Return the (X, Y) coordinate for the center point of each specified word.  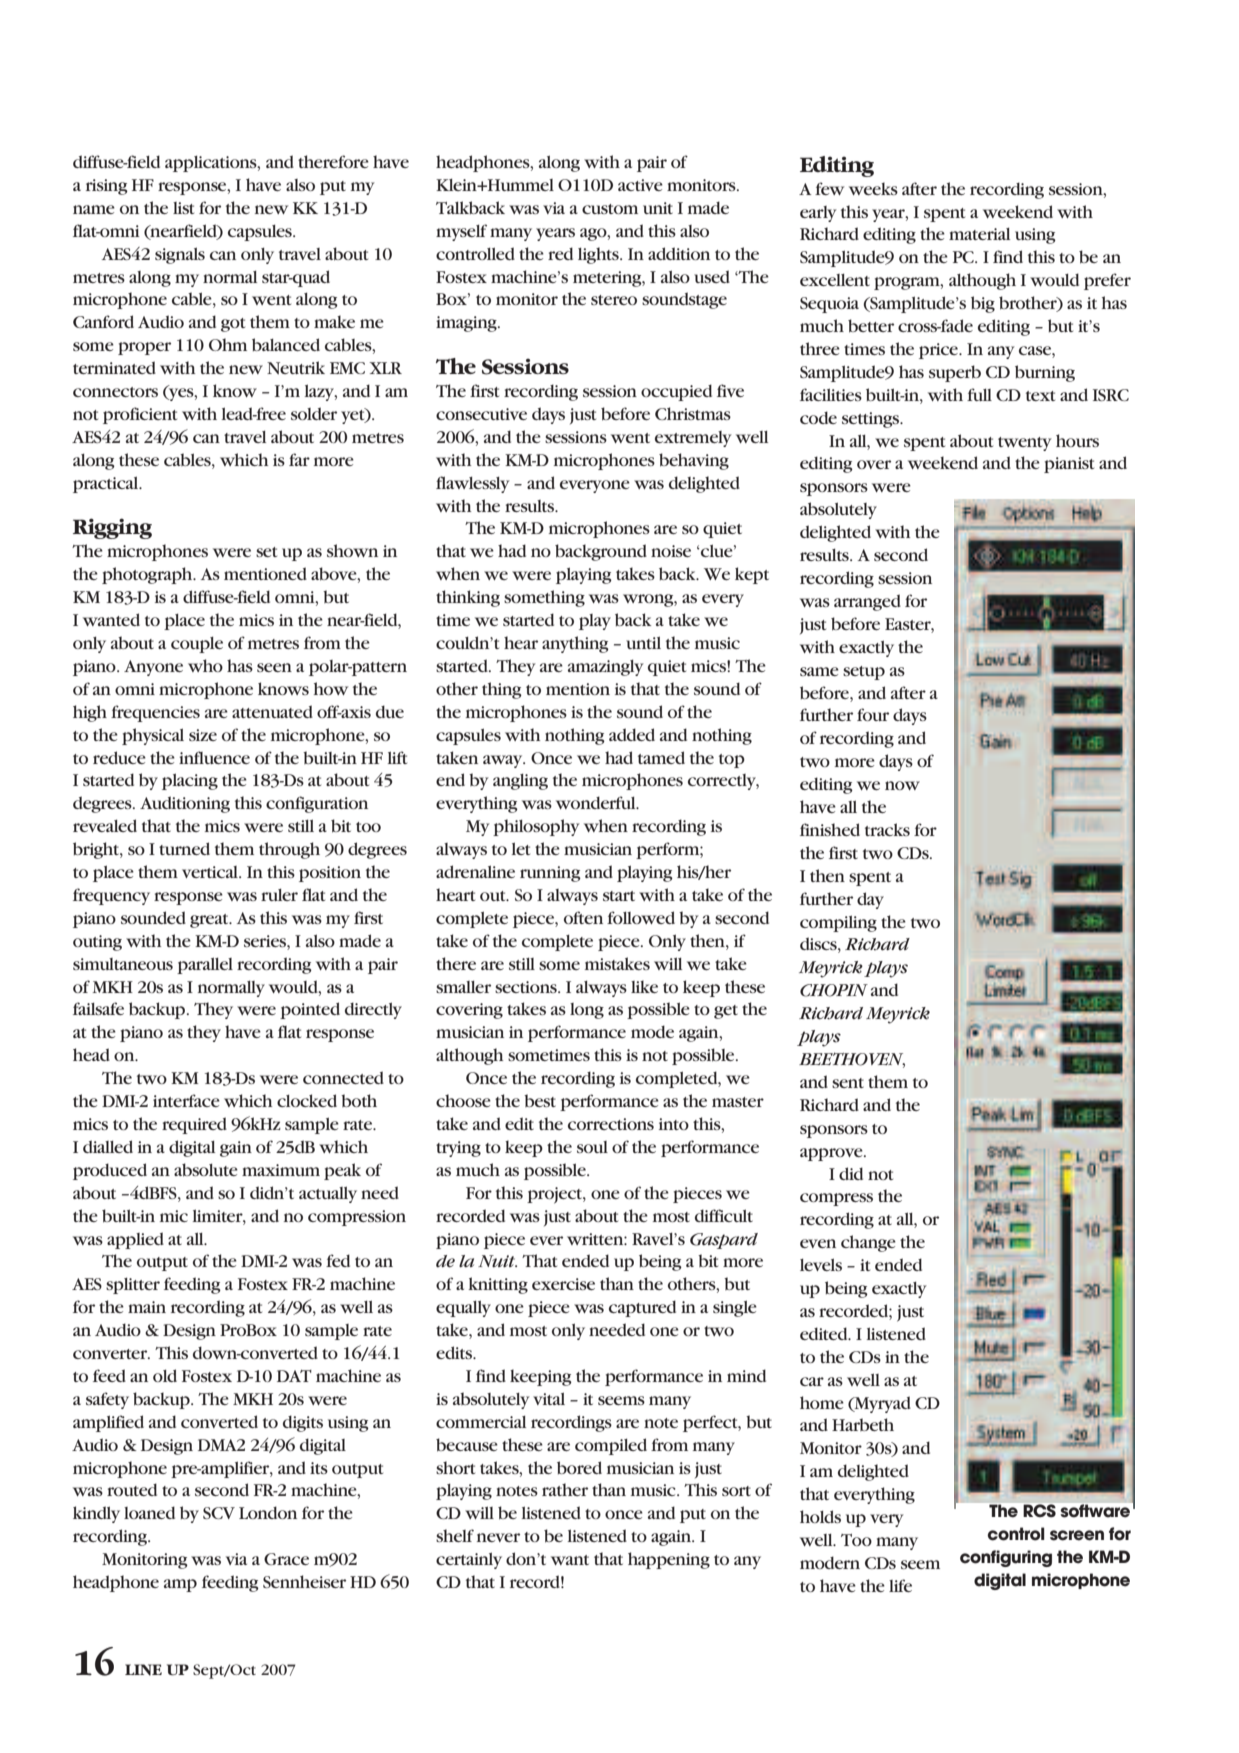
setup (864, 673)
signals (180, 255)
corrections (611, 1124)
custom (610, 209)
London (268, 1512)
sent (848, 1083)
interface (186, 1100)
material (979, 234)
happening (669, 1560)
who (205, 665)
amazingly (606, 668)
